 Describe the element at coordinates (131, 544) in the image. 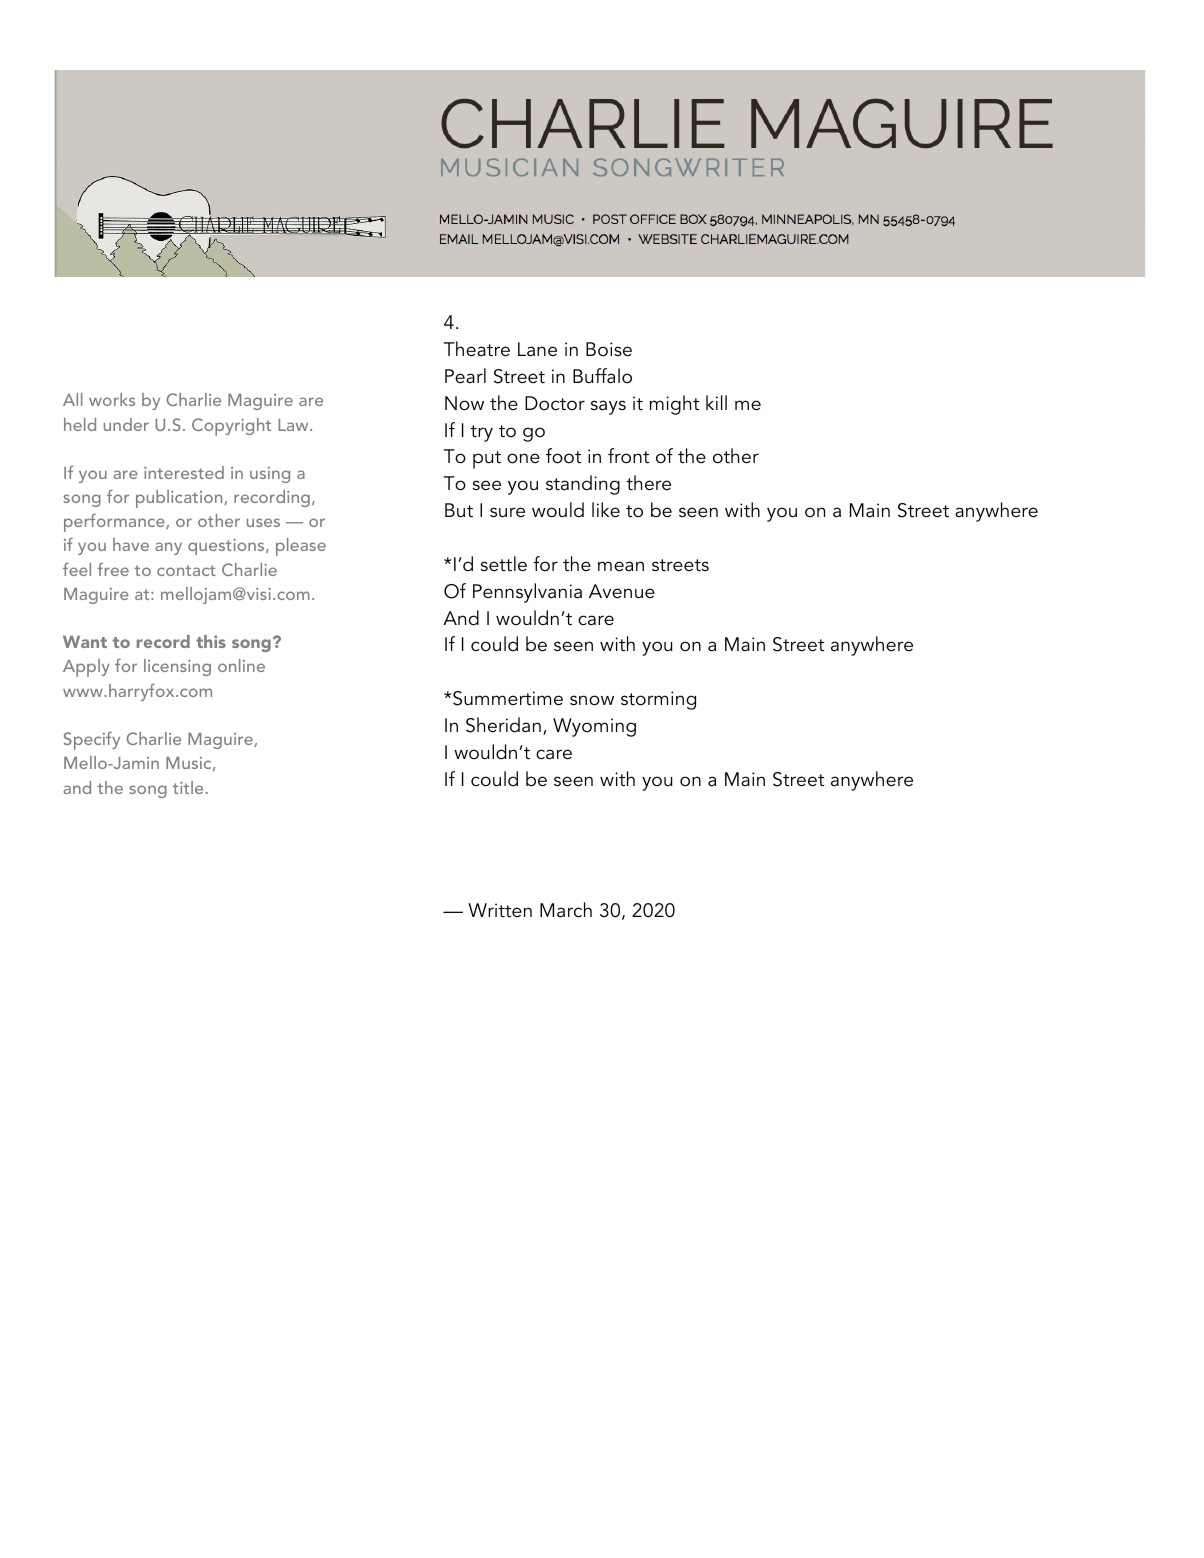

I see `have` at that location.
